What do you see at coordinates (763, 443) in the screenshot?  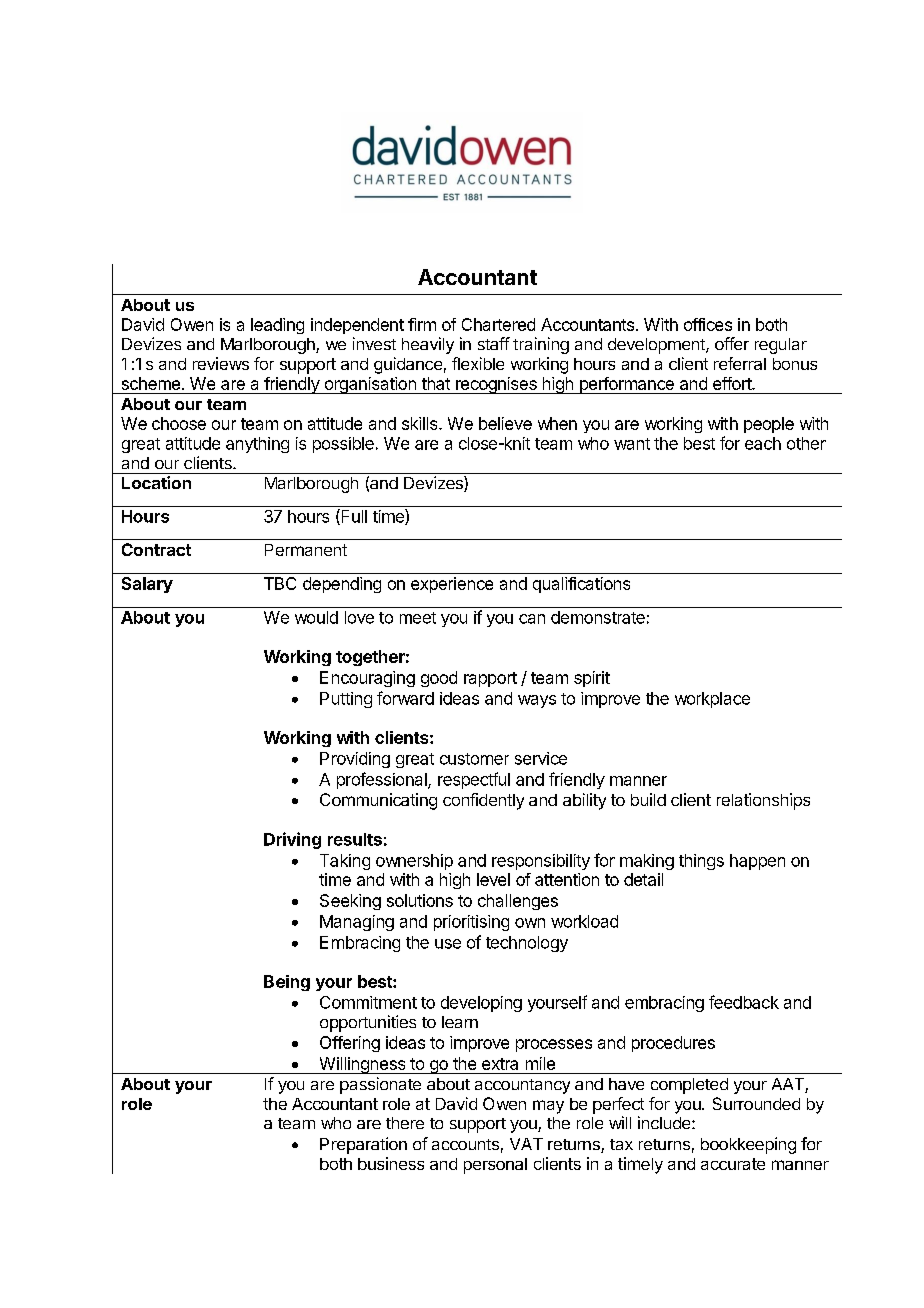 I see `each` at bounding box center [763, 443].
